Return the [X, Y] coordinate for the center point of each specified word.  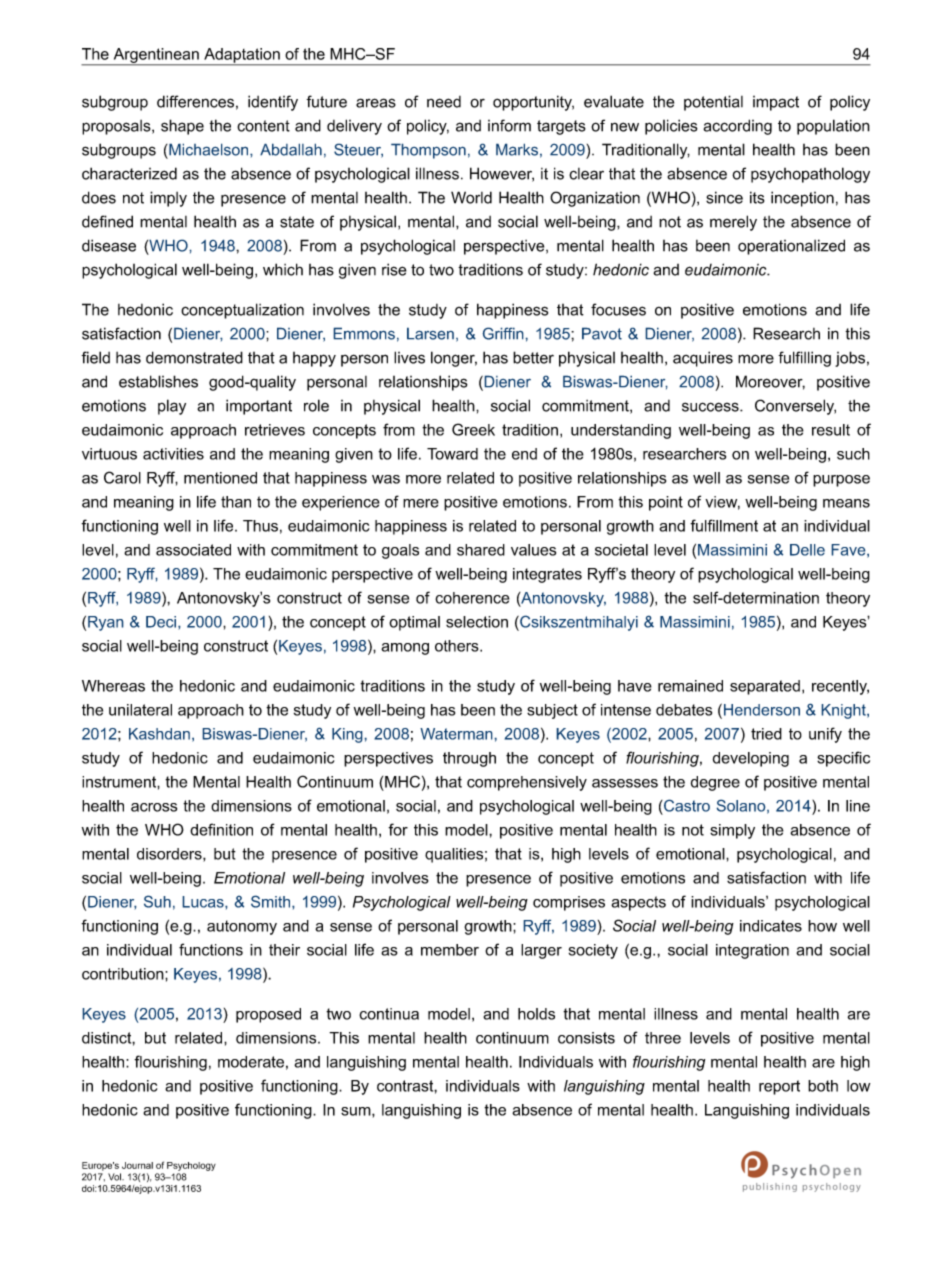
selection [477, 622]
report [779, 1087]
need [444, 102]
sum [357, 1111]
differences [195, 101]
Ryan [106, 623]
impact [776, 103]
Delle [807, 550]
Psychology [191, 1166]
